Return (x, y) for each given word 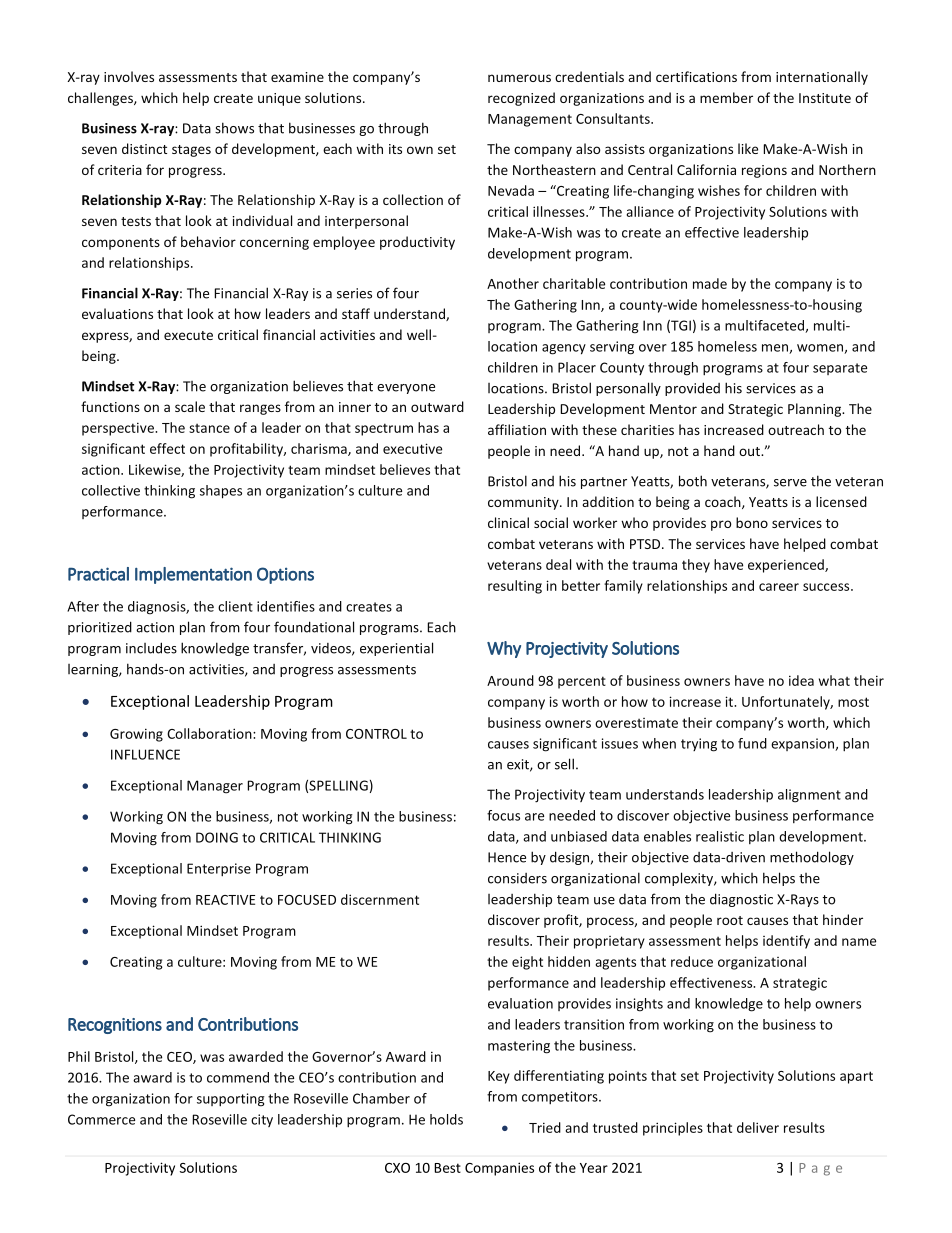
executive (412, 448)
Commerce (101, 1119)
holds (446, 1119)
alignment (809, 796)
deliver (758, 1127)
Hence (507, 857)
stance (209, 428)
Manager (215, 787)
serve (790, 483)
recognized (521, 99)
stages (191, 151)
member (726, 97)
